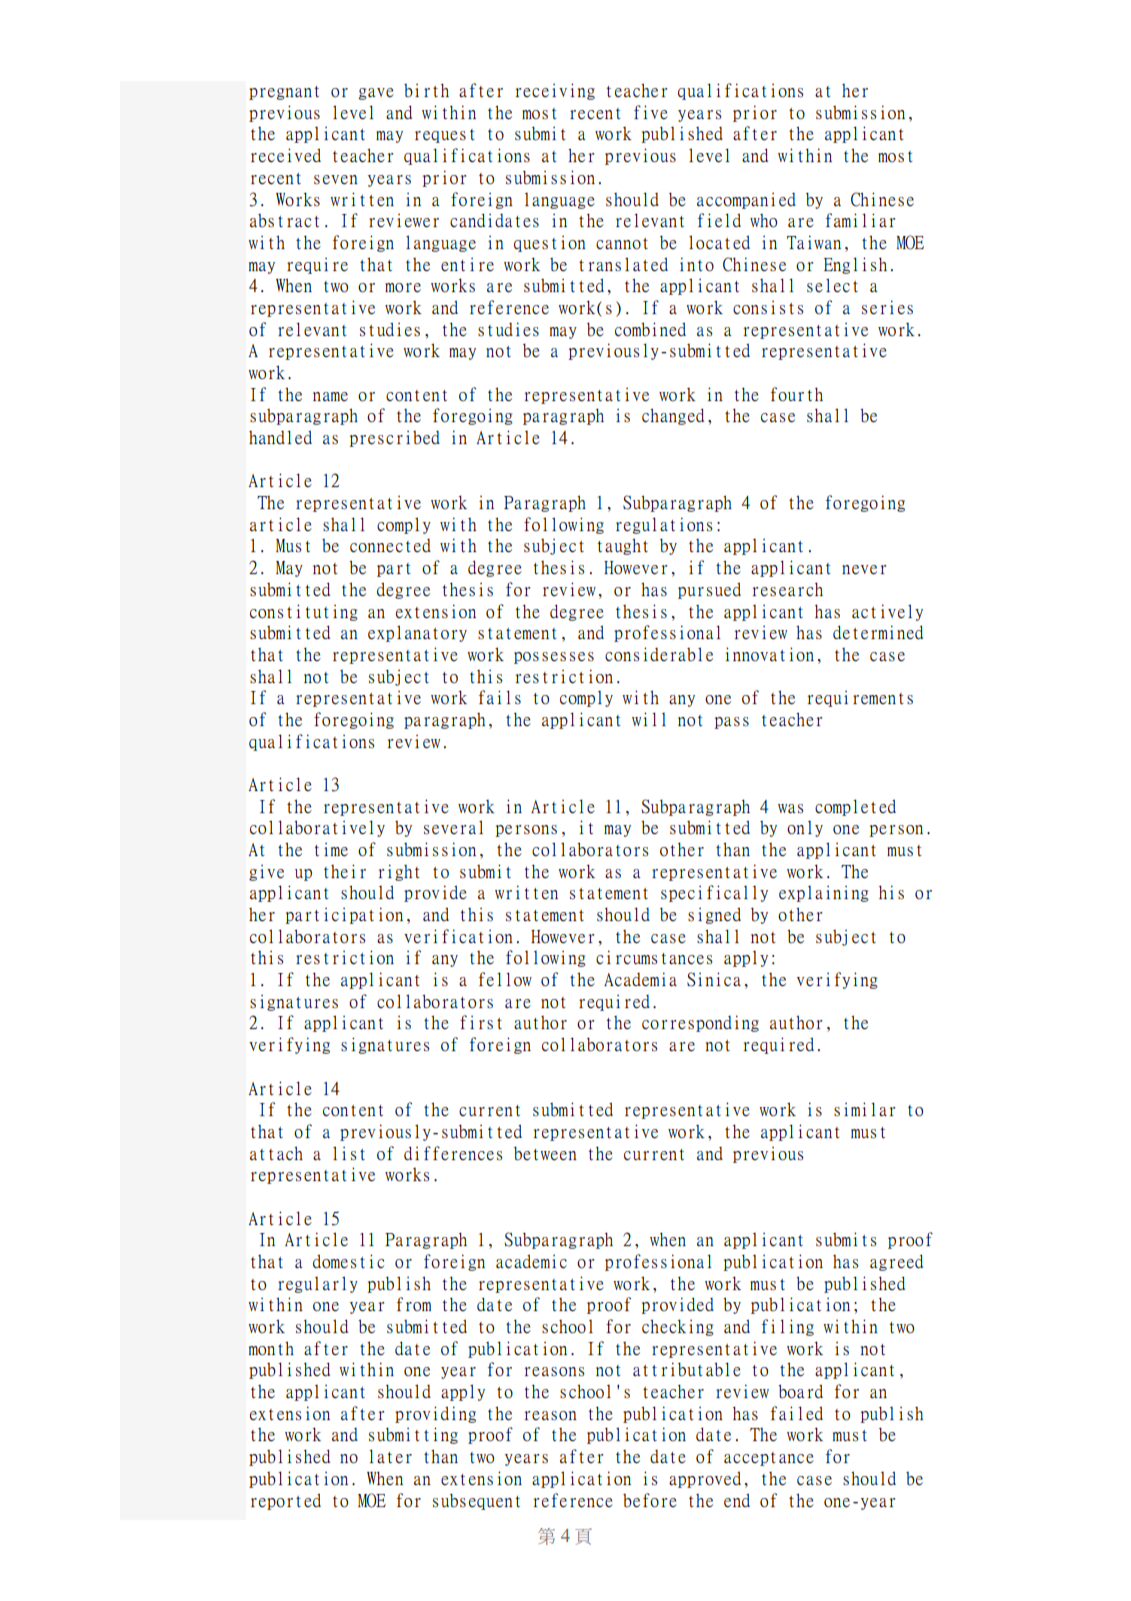 The image size is (1131, 1601). I want to click on research, so click(788, 589).
